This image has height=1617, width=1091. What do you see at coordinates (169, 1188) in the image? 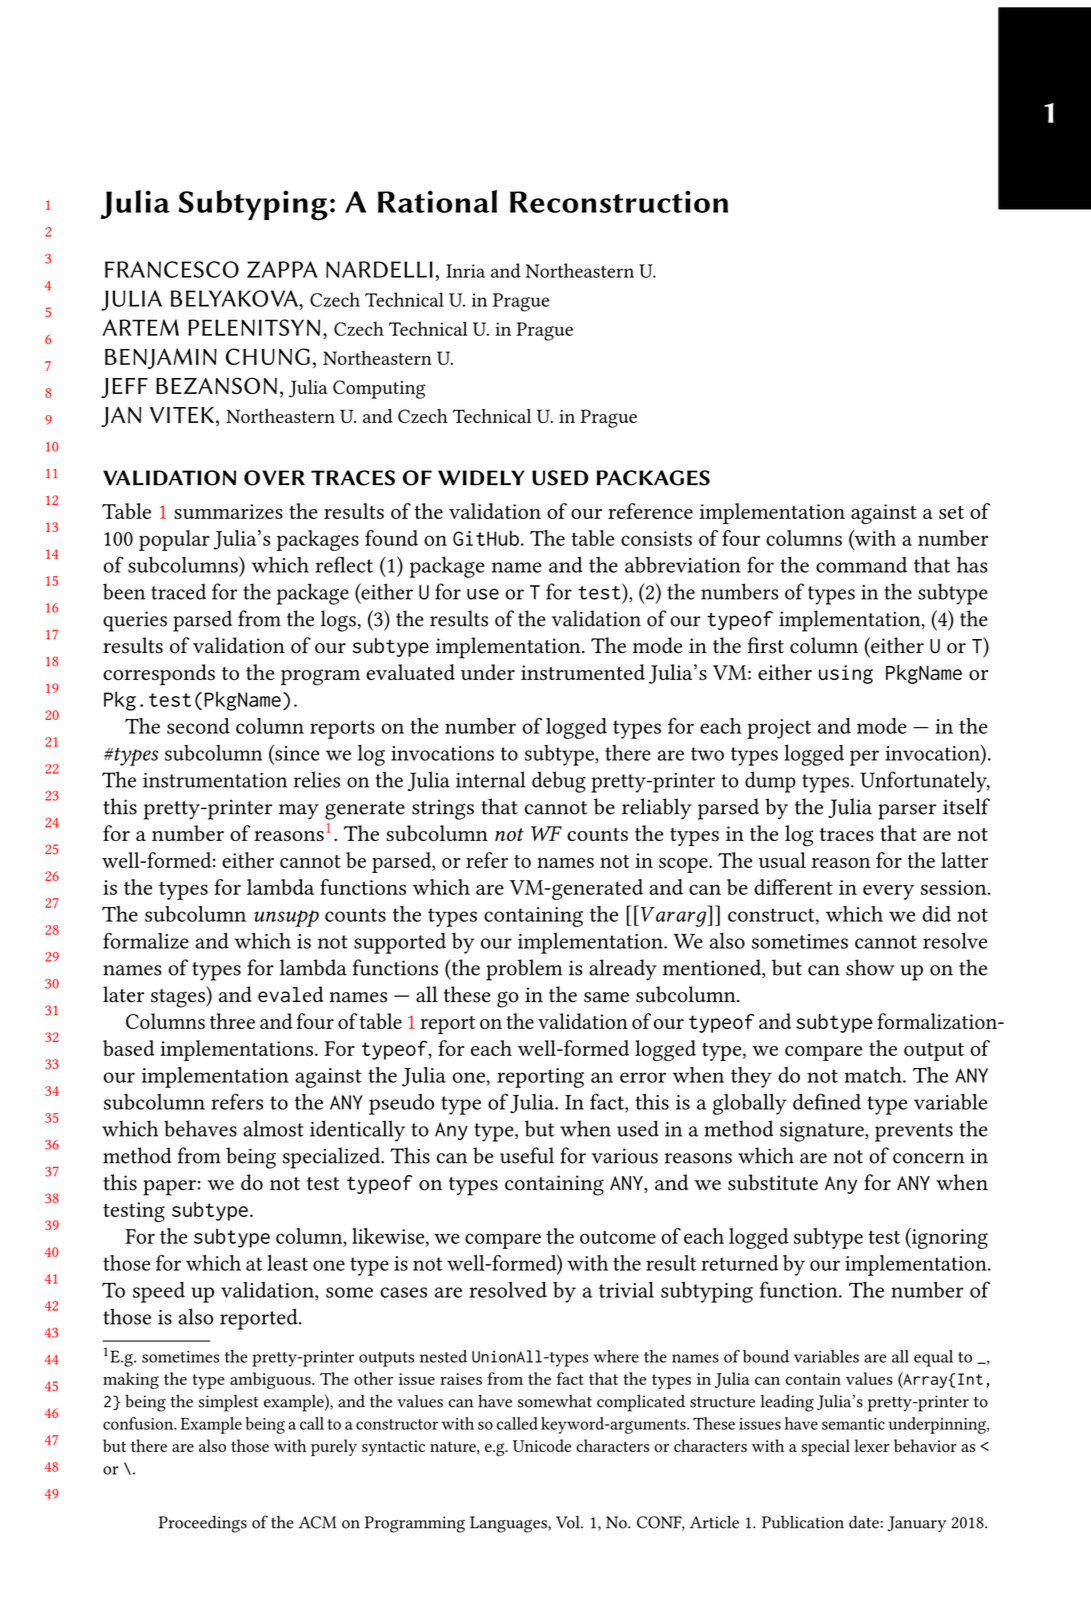
I see `paper` at bounding box center [169, 1188].
